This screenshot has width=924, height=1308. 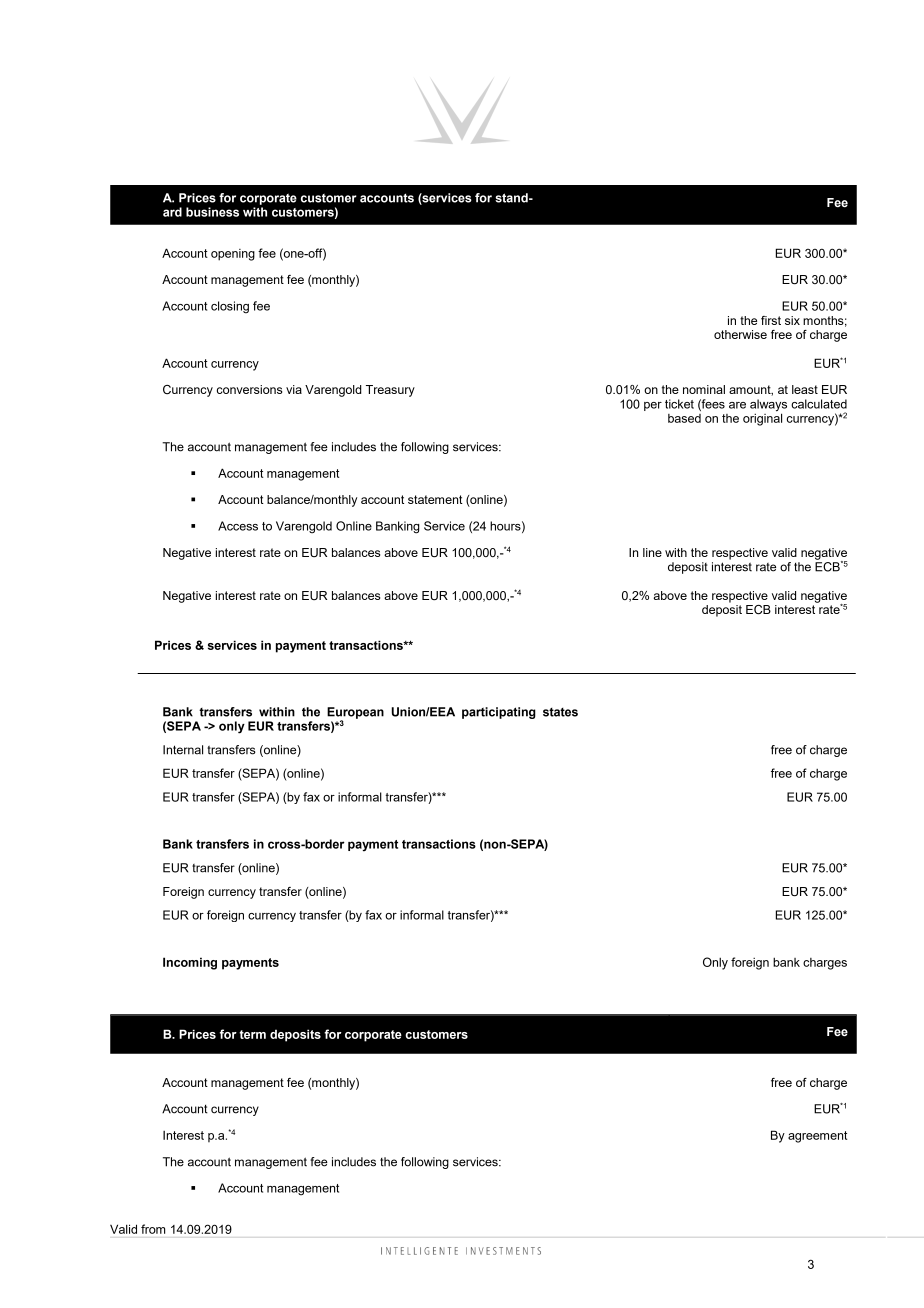 I want to click on from, so click(x=153, y=1229).
